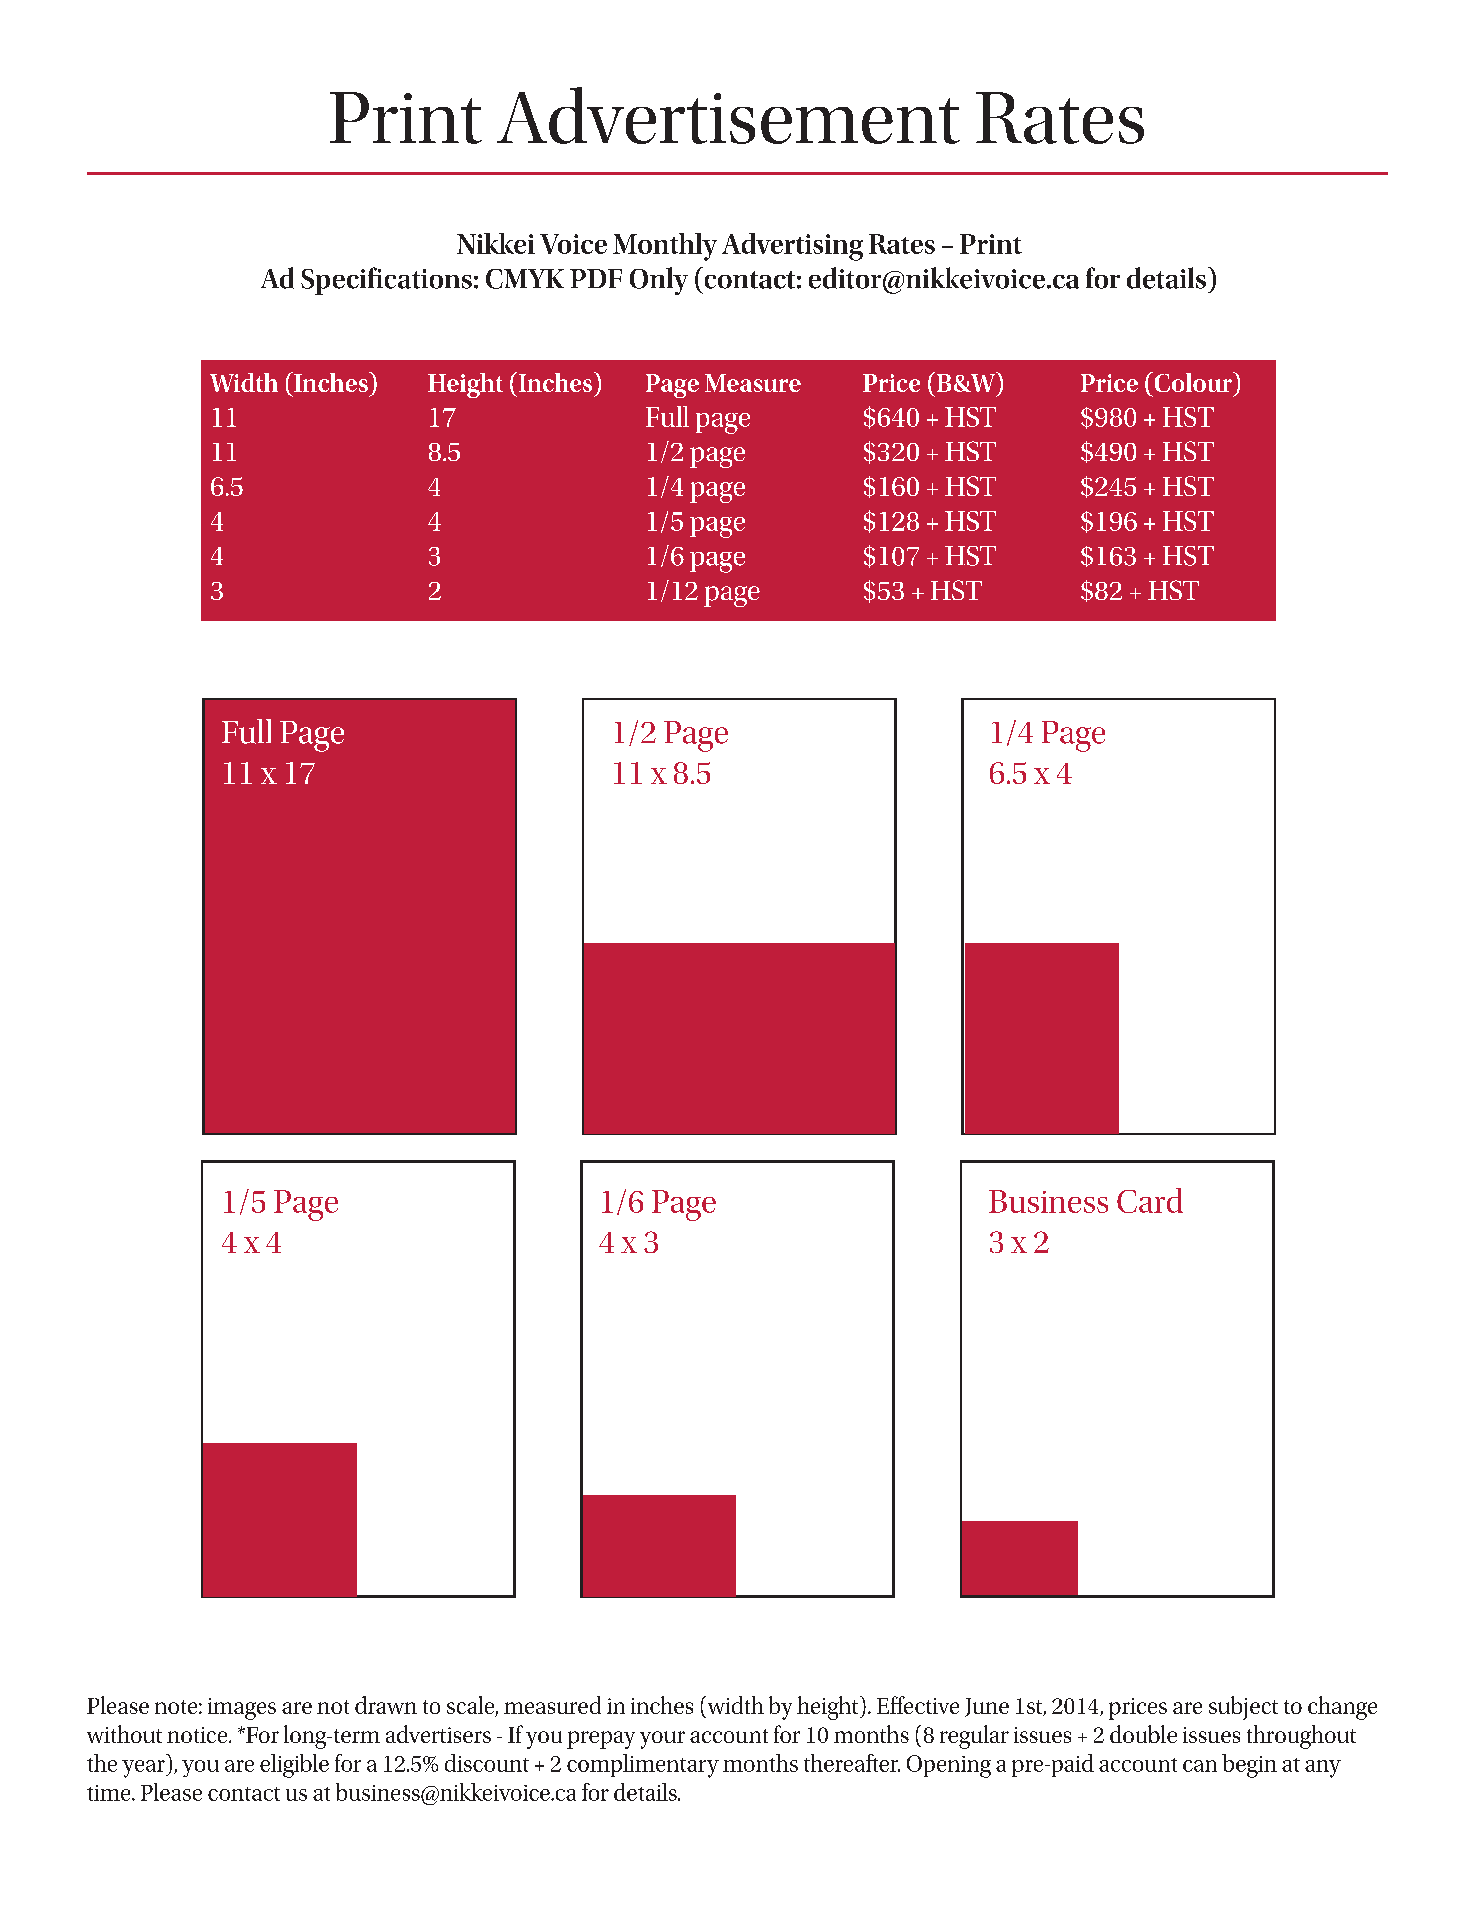 Image resolution: width=1475 pixels, height=1909 pixels. I want to click on Specifications, so click(386, 281).
